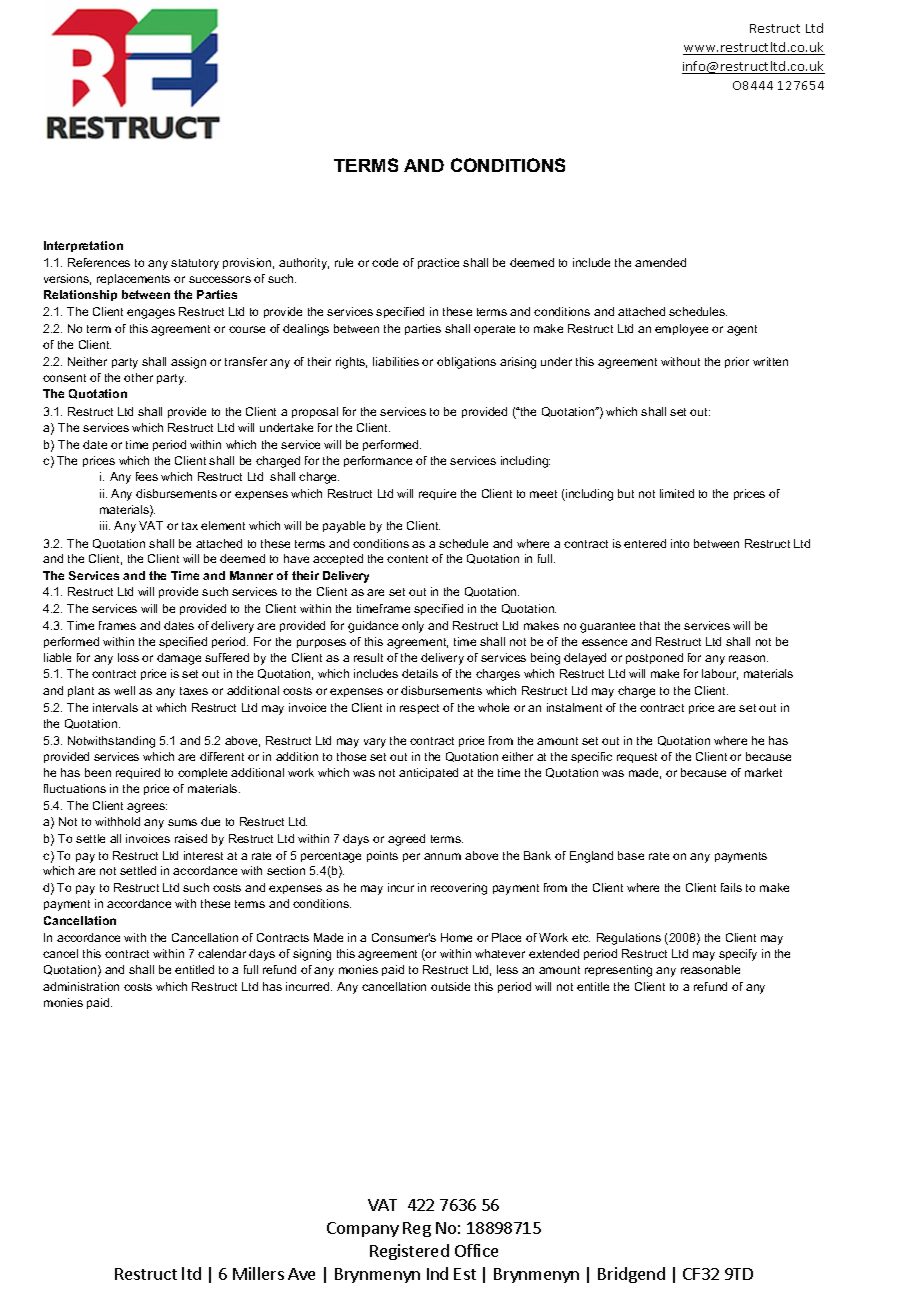 The height and width of the page is (1308, 924). What do you see at coordinates (105, 525) in the page?
I see `iii` at bounding box center [105, 525].
